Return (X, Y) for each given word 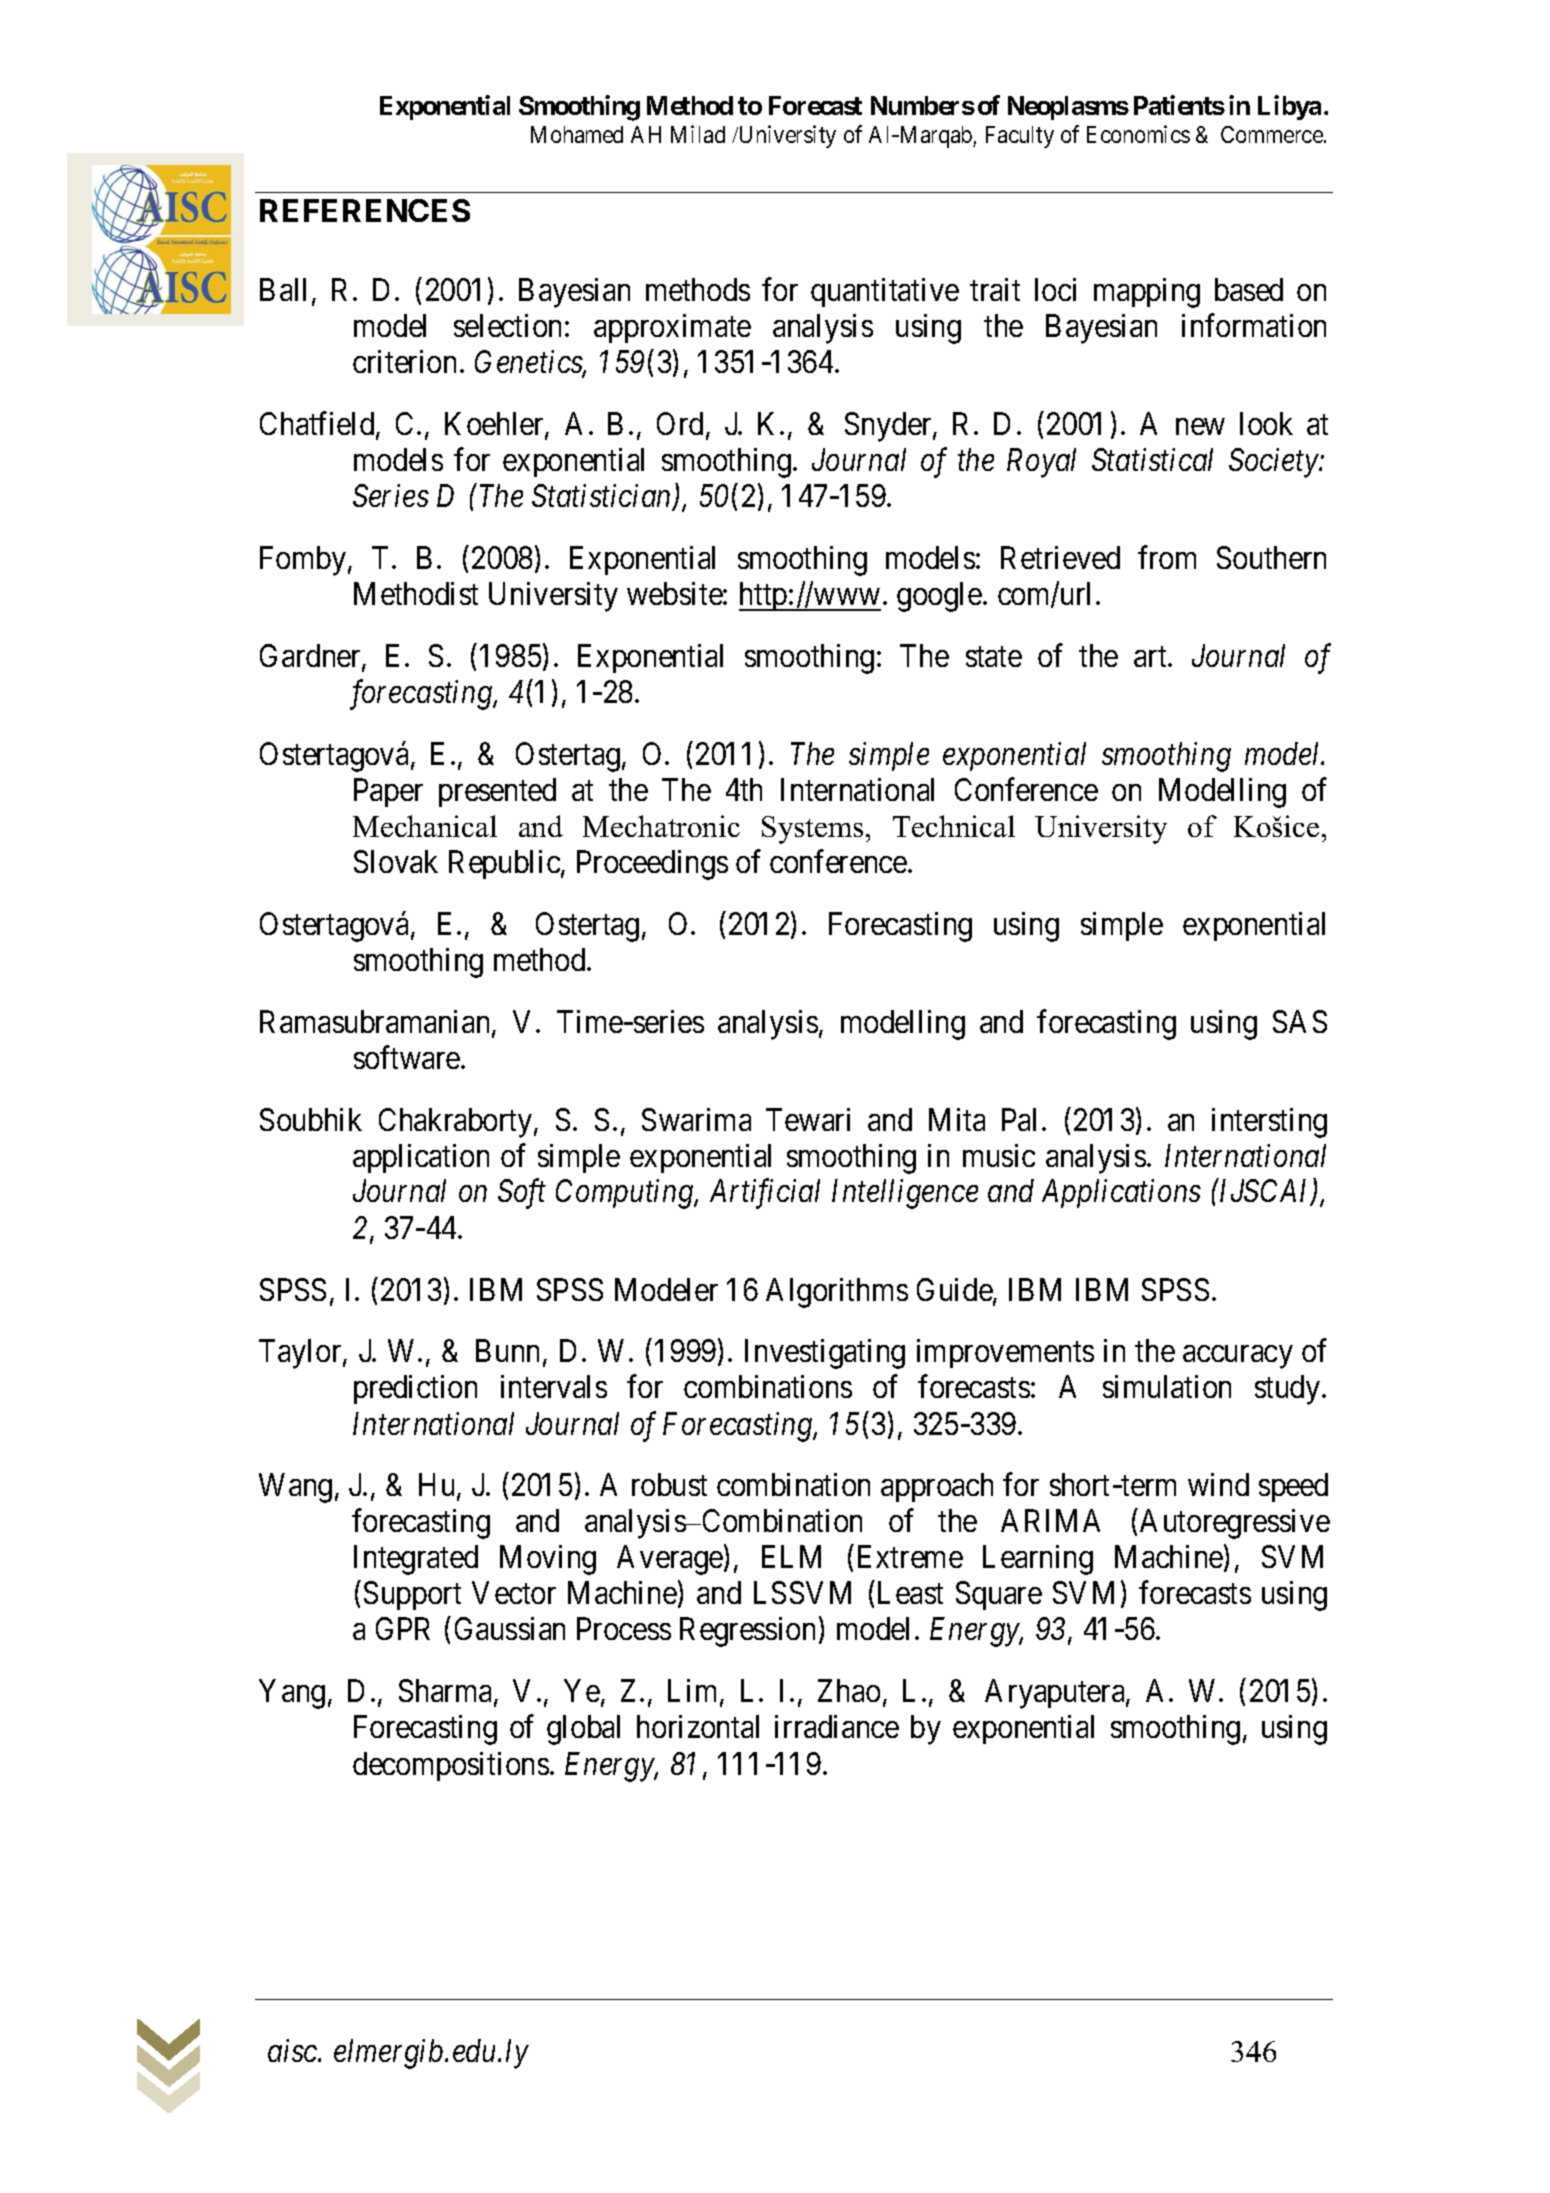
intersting (1269, 1123)
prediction (415, 1389)
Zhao (849, 1690)
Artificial (765, 1194)
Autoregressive (1235, 1524)
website (675, 593)
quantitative (885, 292)
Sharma (447, 1692)
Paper (388, 792)
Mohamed (577, 134)
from (1167, 557)
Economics (1138, 134)
